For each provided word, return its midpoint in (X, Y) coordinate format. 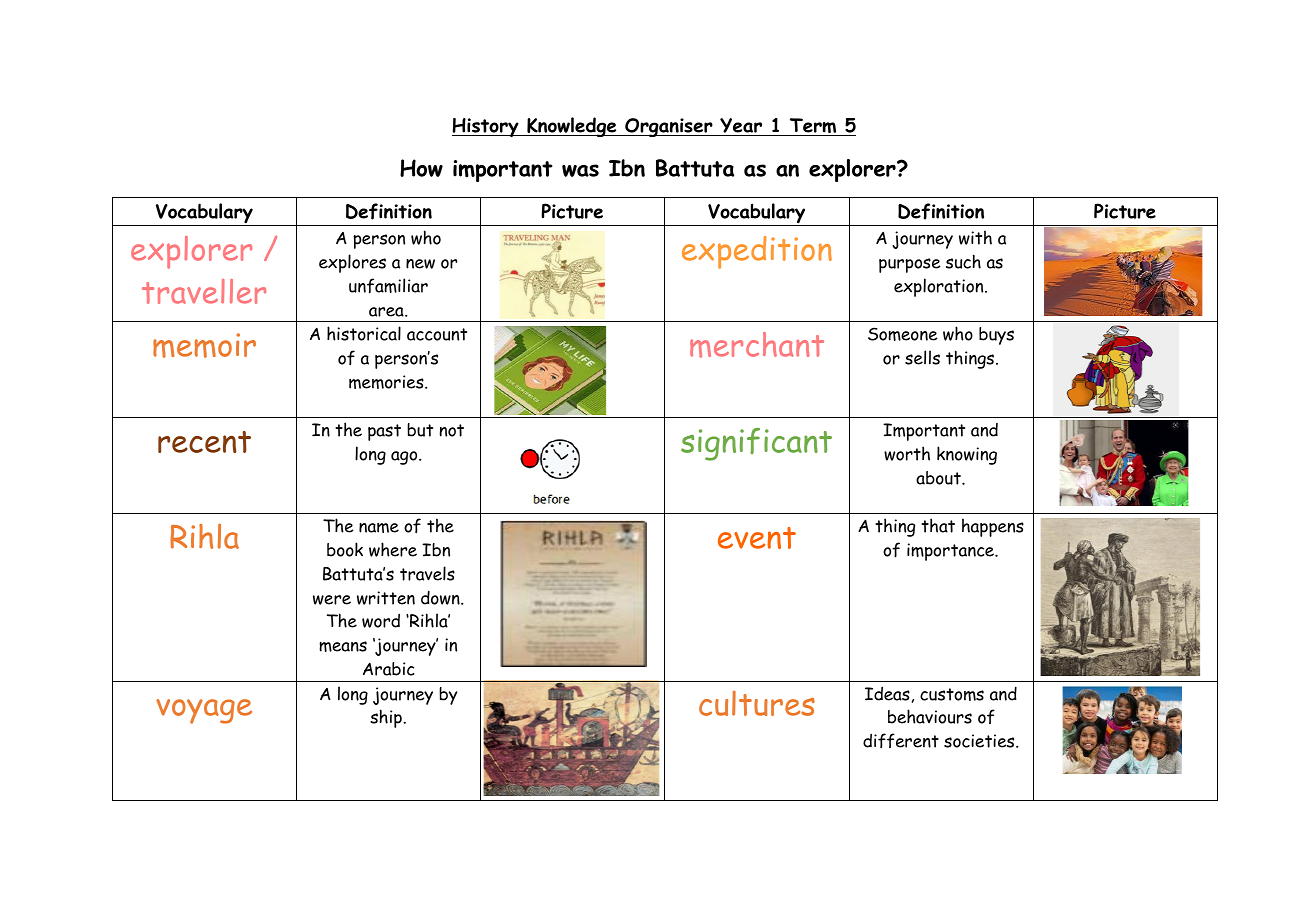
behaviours (930, 716)
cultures (757, 703)
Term (813, 127)
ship (387, 718)
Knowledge (572, 127)
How (421, 168)
